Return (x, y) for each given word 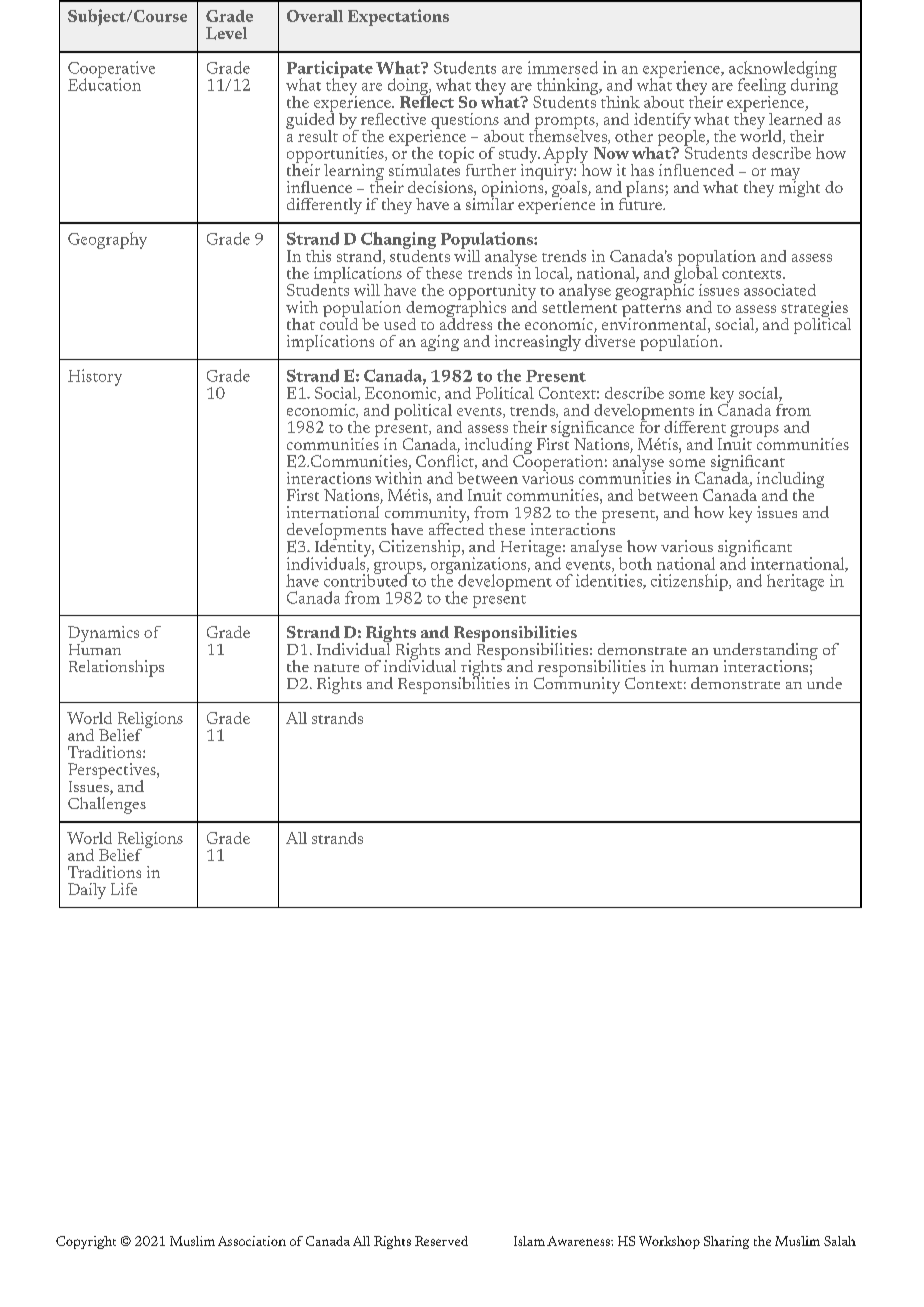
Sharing (726, 1242)
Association (252, 1241)
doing (409, 87)
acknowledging (783, 70)
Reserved (441, 1241)
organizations (480, 565)
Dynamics (103, 635)
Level (226, 33)
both (635, 563)
